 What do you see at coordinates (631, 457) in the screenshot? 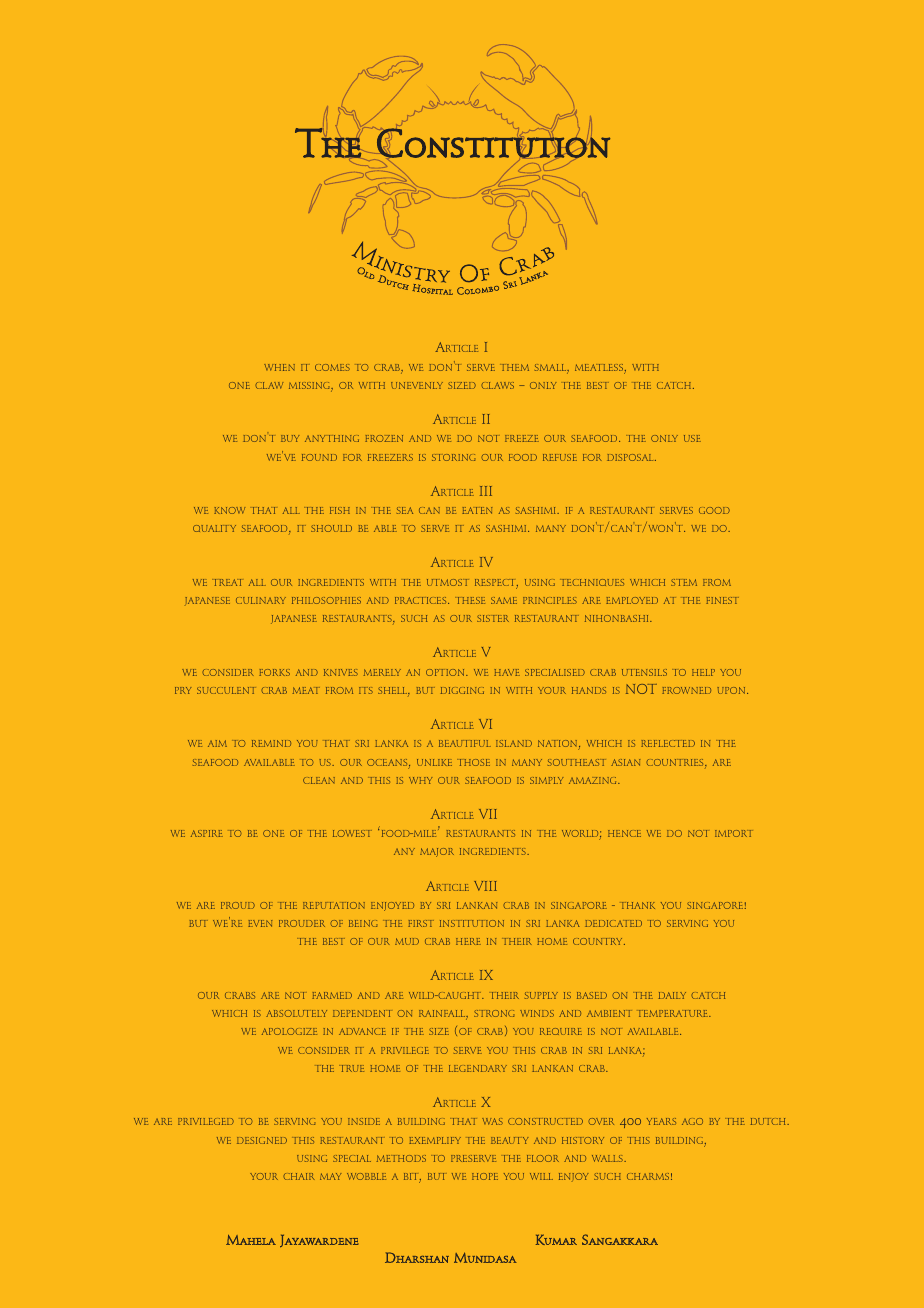
I see `DISPOSAL` at bounding box center [631, 457].
